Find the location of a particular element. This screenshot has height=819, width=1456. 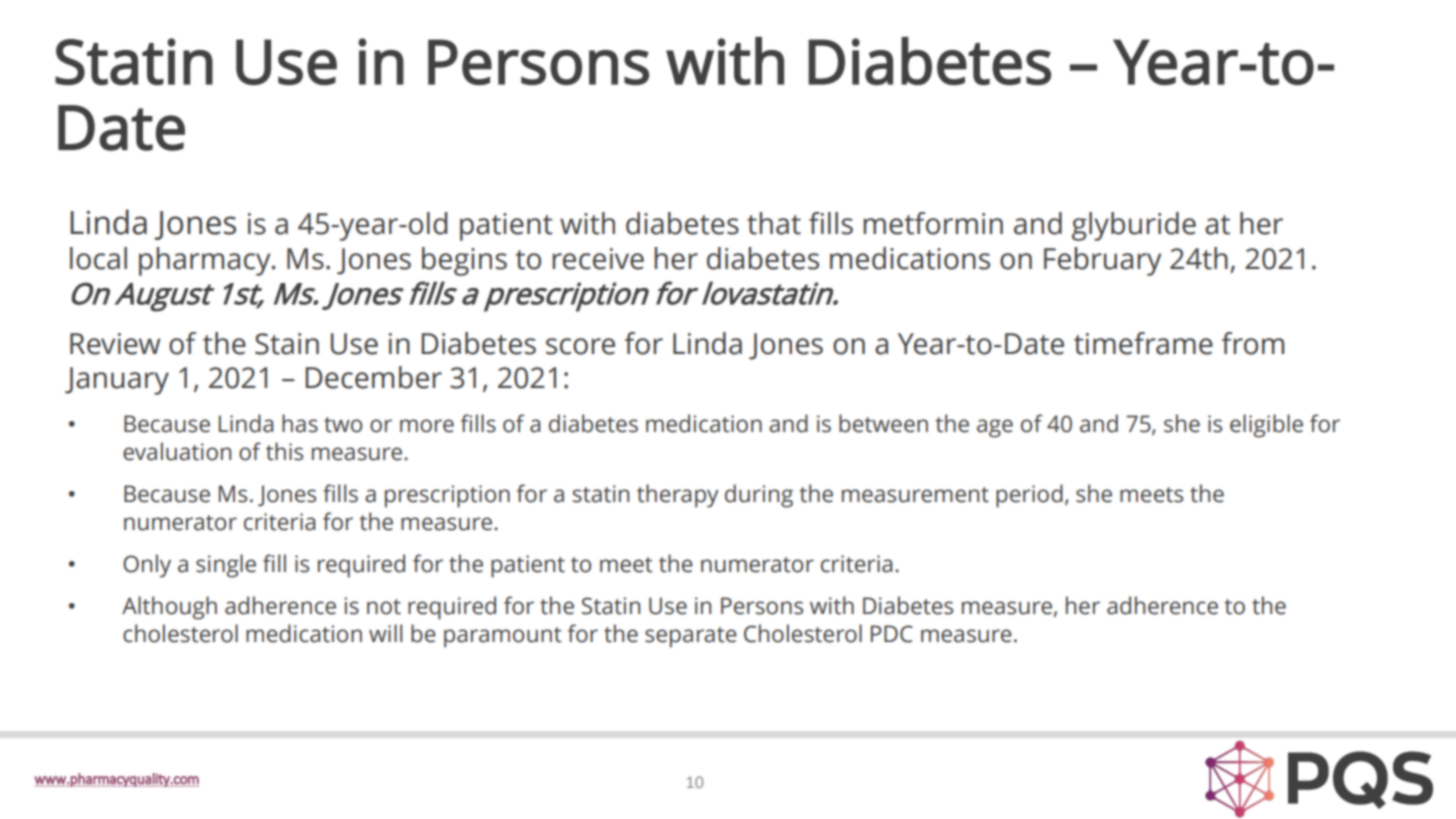

therapy is located at coordinates (678, 496).
